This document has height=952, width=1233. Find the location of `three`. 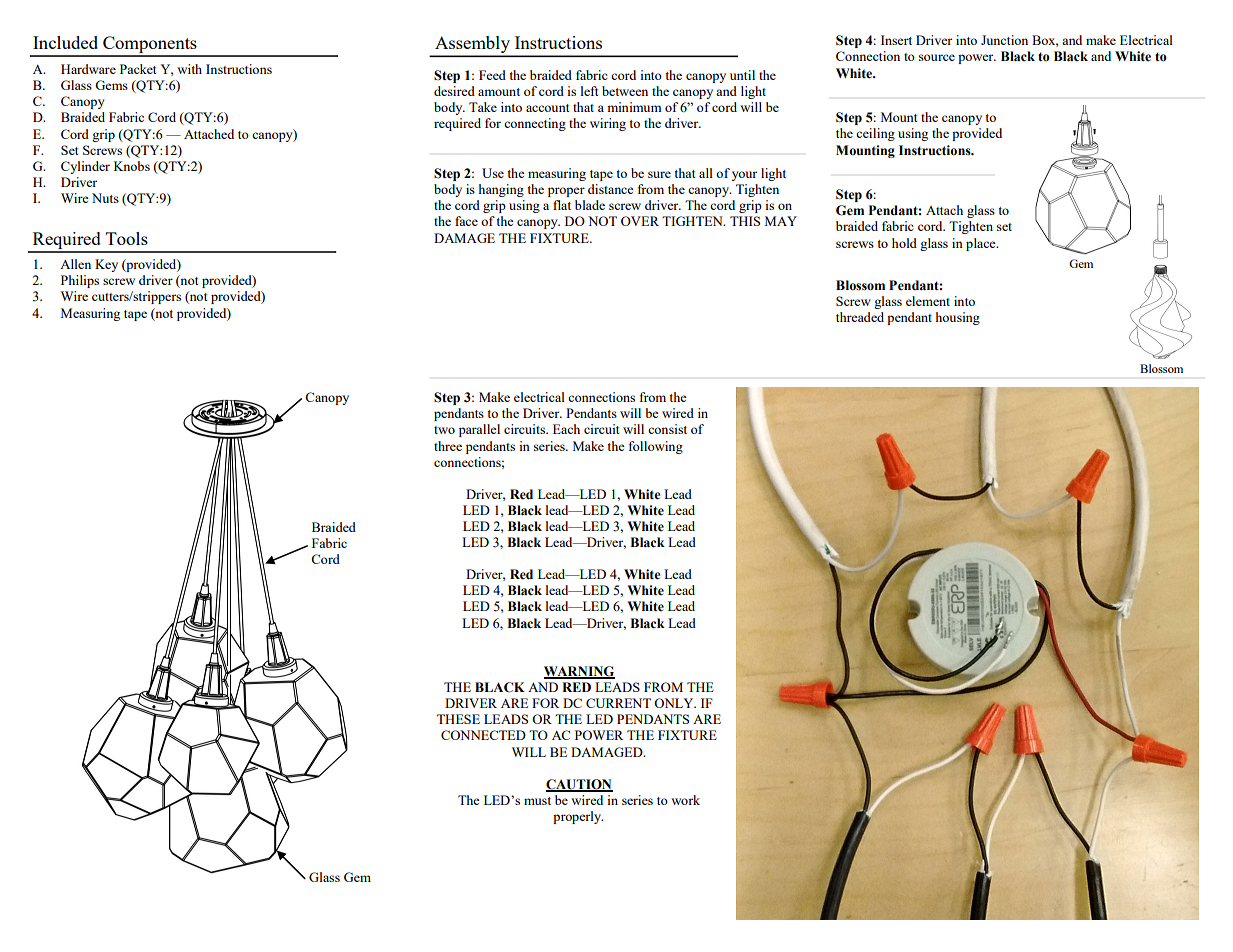

three is located at coordinates (448, 446).
